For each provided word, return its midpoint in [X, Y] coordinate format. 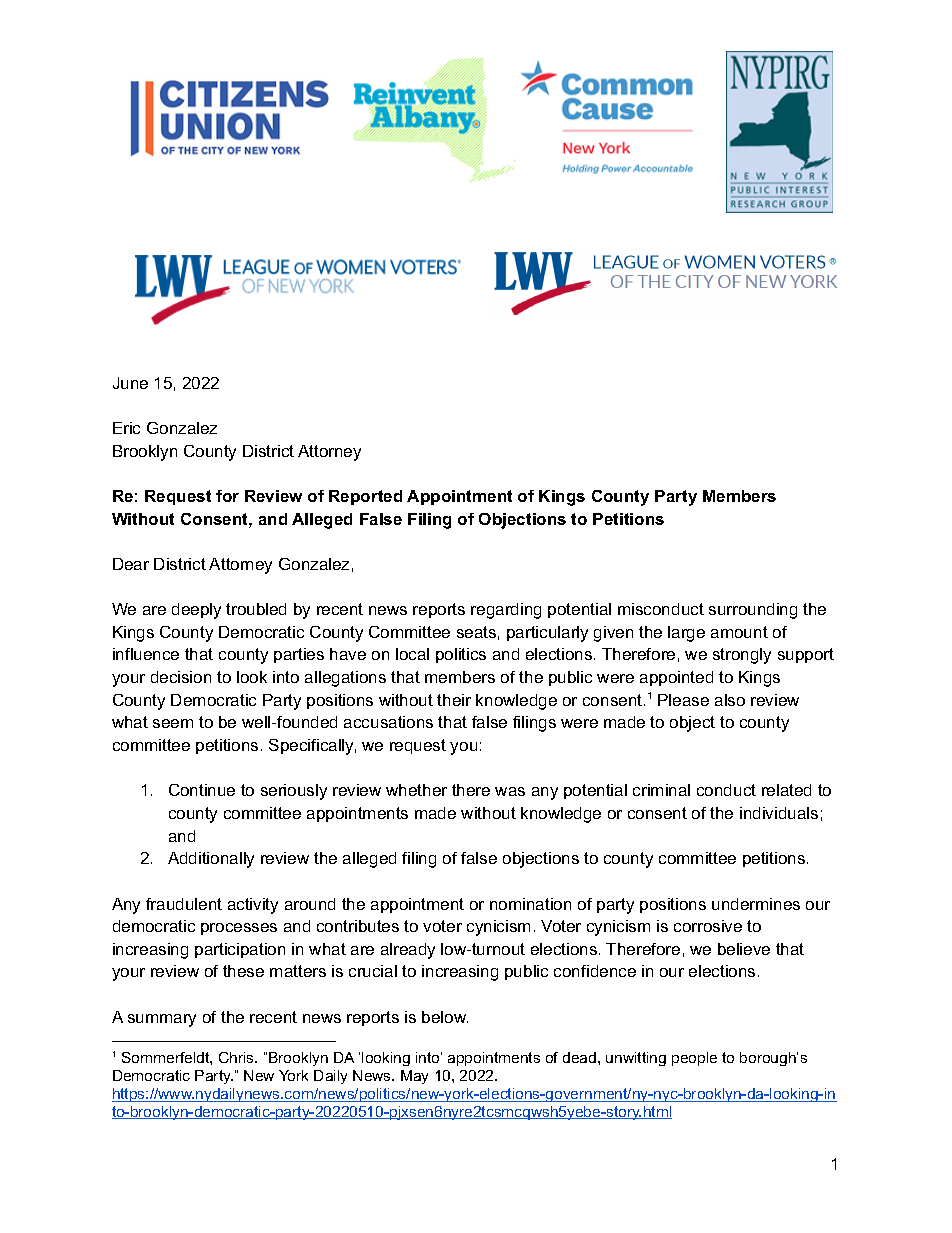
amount [739, 632]
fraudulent [184, 904]
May [414, 1077]
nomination [530, 904]
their [454, 700]
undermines [756, 904]
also [730, 700]
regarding [506, 611]
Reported [365, 497]
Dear [131, 564]
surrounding [753, 611]
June [130, 383]
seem [173, 723]
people [694, 1059]
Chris [237, 1057]
